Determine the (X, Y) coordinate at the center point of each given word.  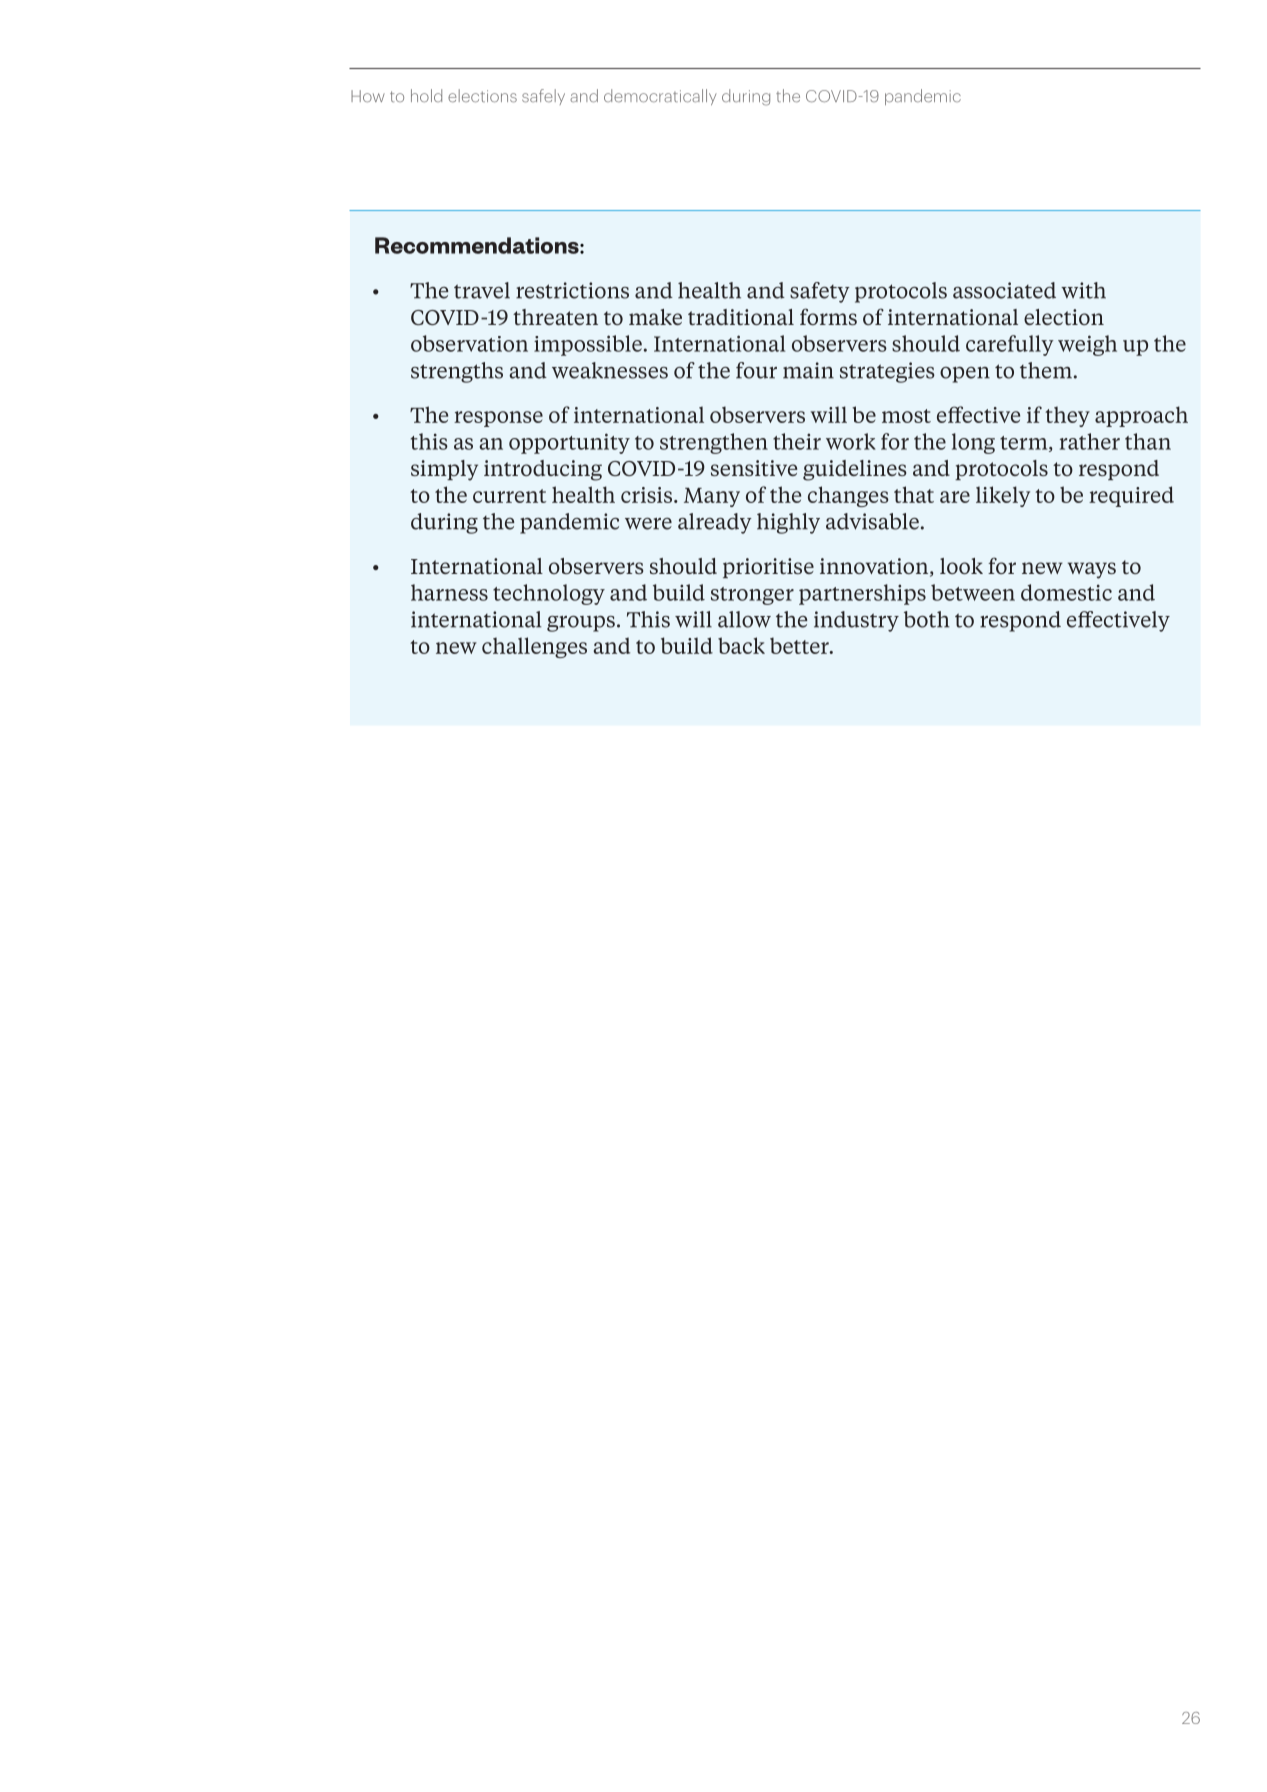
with (1083, 290)
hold (426, 95)
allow (744, 619)
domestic (1066, 592)
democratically (660, 97)
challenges (534, 647)
